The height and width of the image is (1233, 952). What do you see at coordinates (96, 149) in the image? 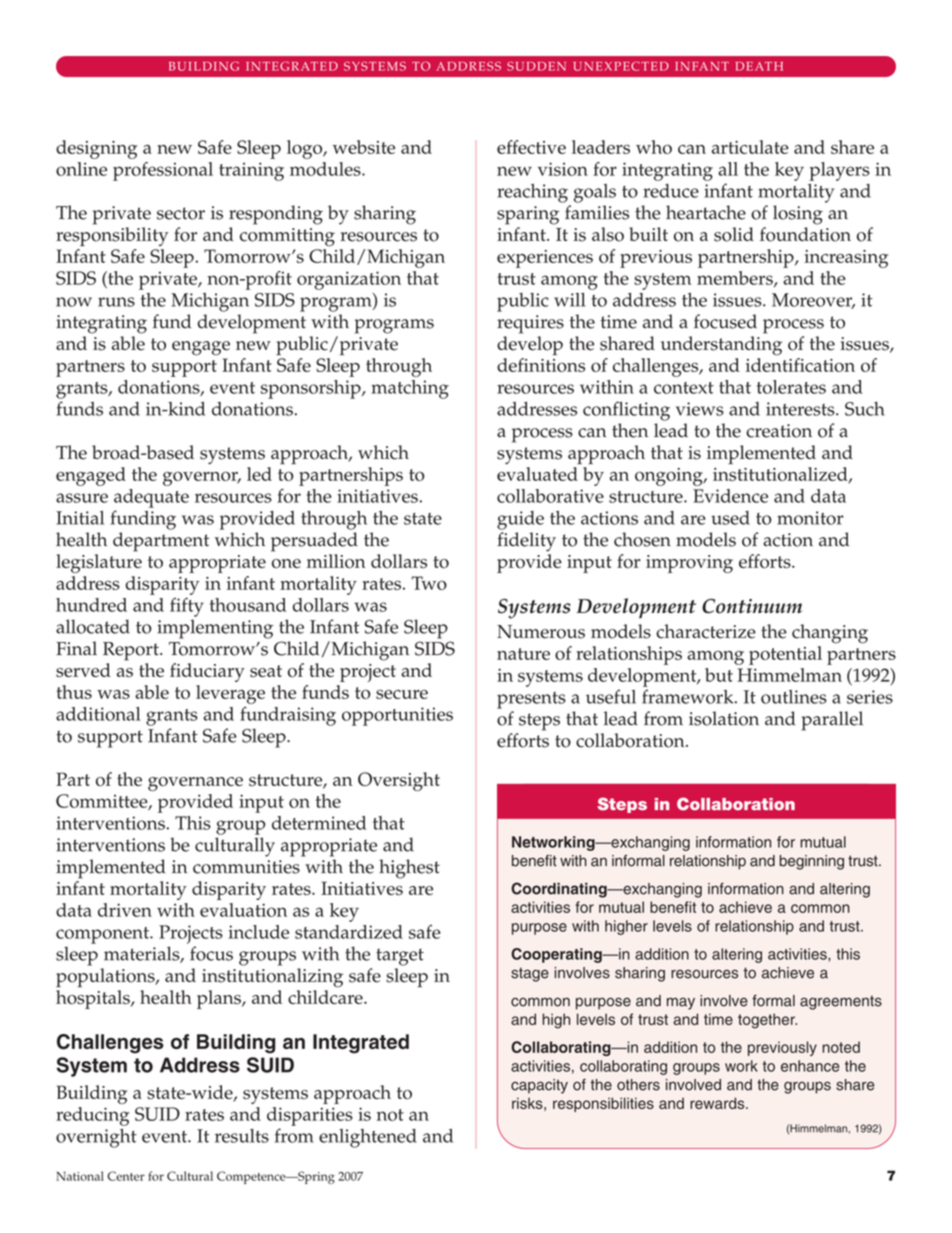
I see `designing` at bounding box center [96, 149].
